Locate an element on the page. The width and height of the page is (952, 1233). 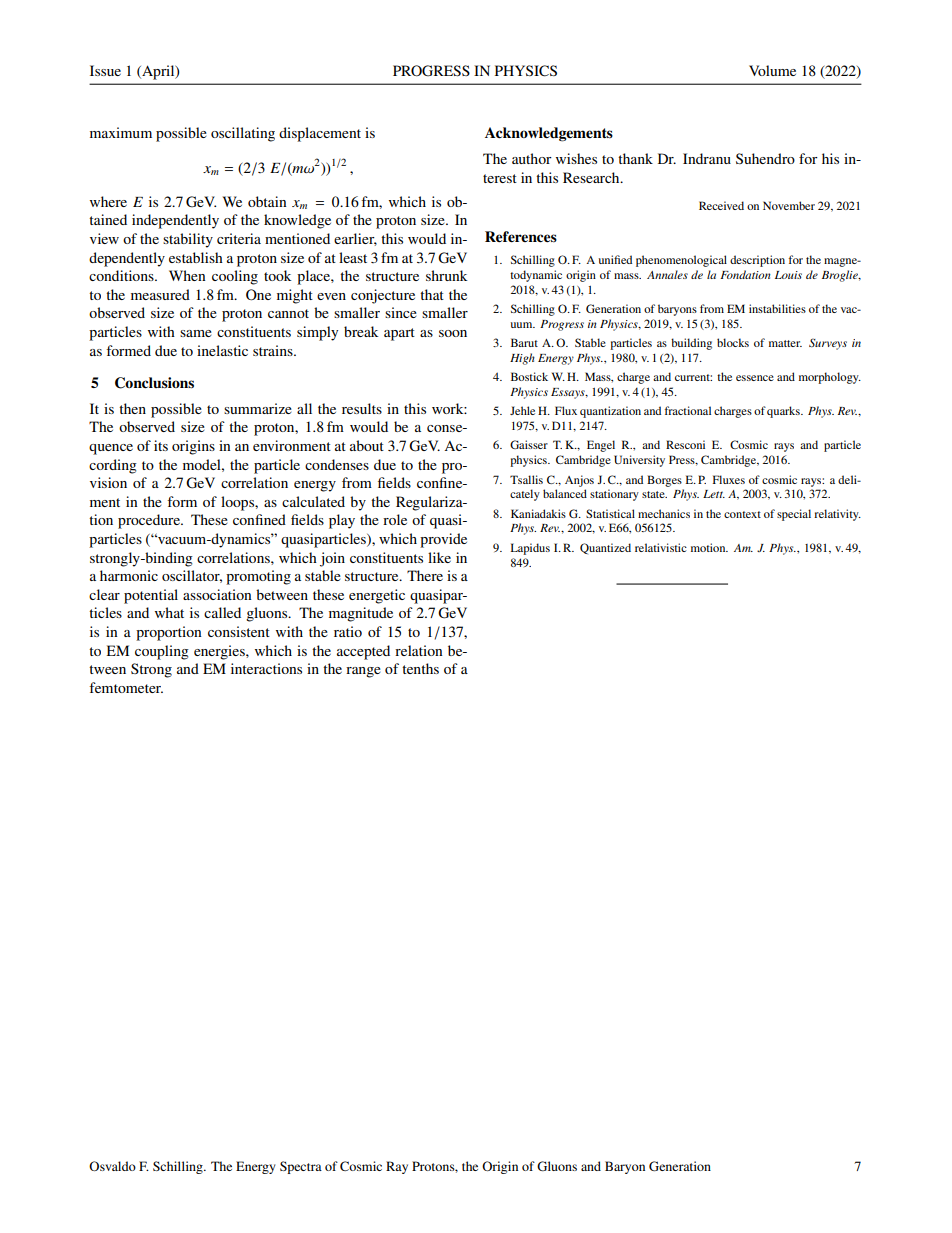
what is located at coordinates (169, 612).
